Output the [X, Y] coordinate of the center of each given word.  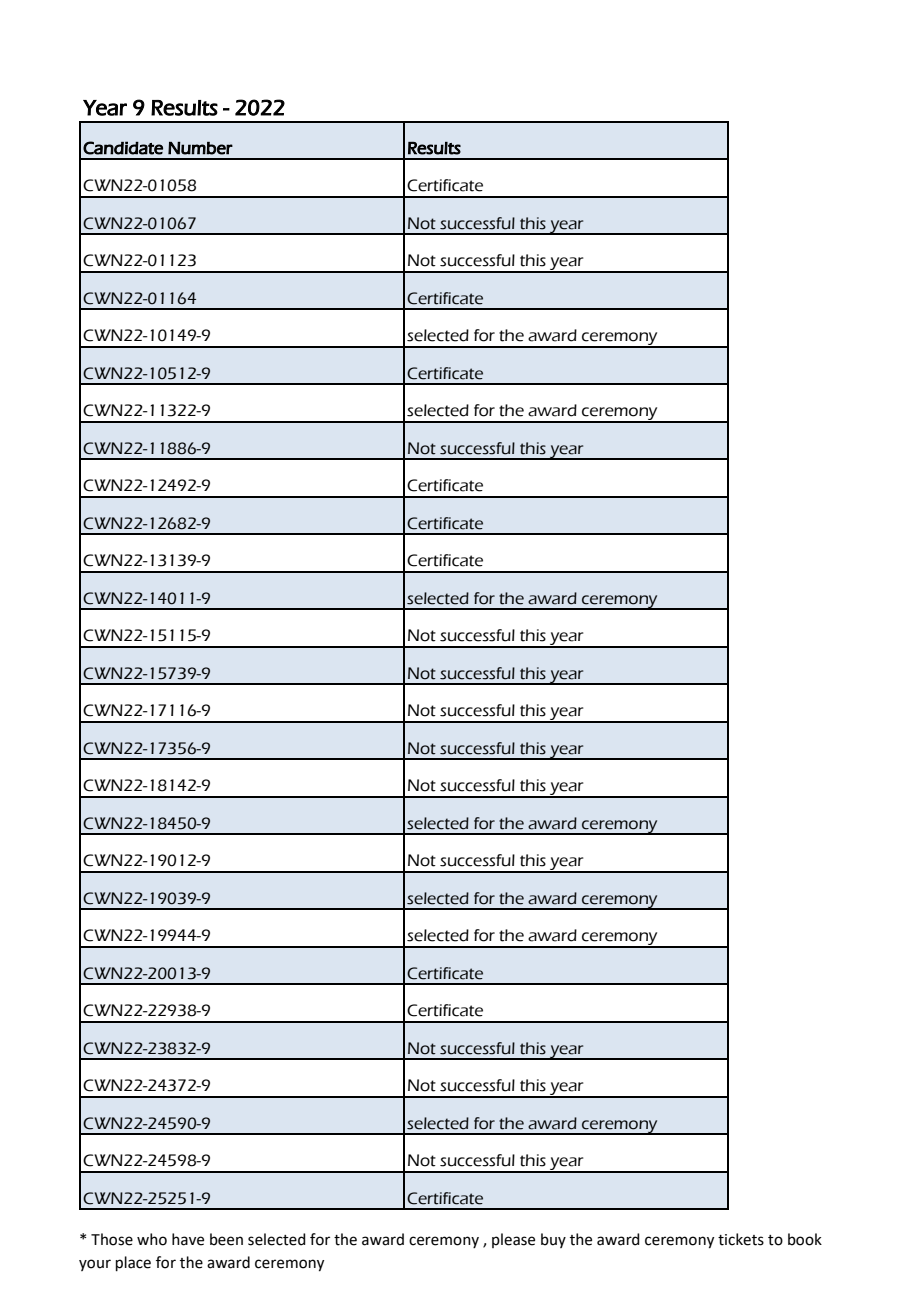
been [226, 1239]
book [805, 1239]
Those [112, 1239]
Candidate [123, 148]
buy [553, 1240]
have [188, 1239]
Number [200, 148]
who [152, 1239]
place [133, 1263]
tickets [741, 1239]
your [95, 1265]
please [513, 1240]
